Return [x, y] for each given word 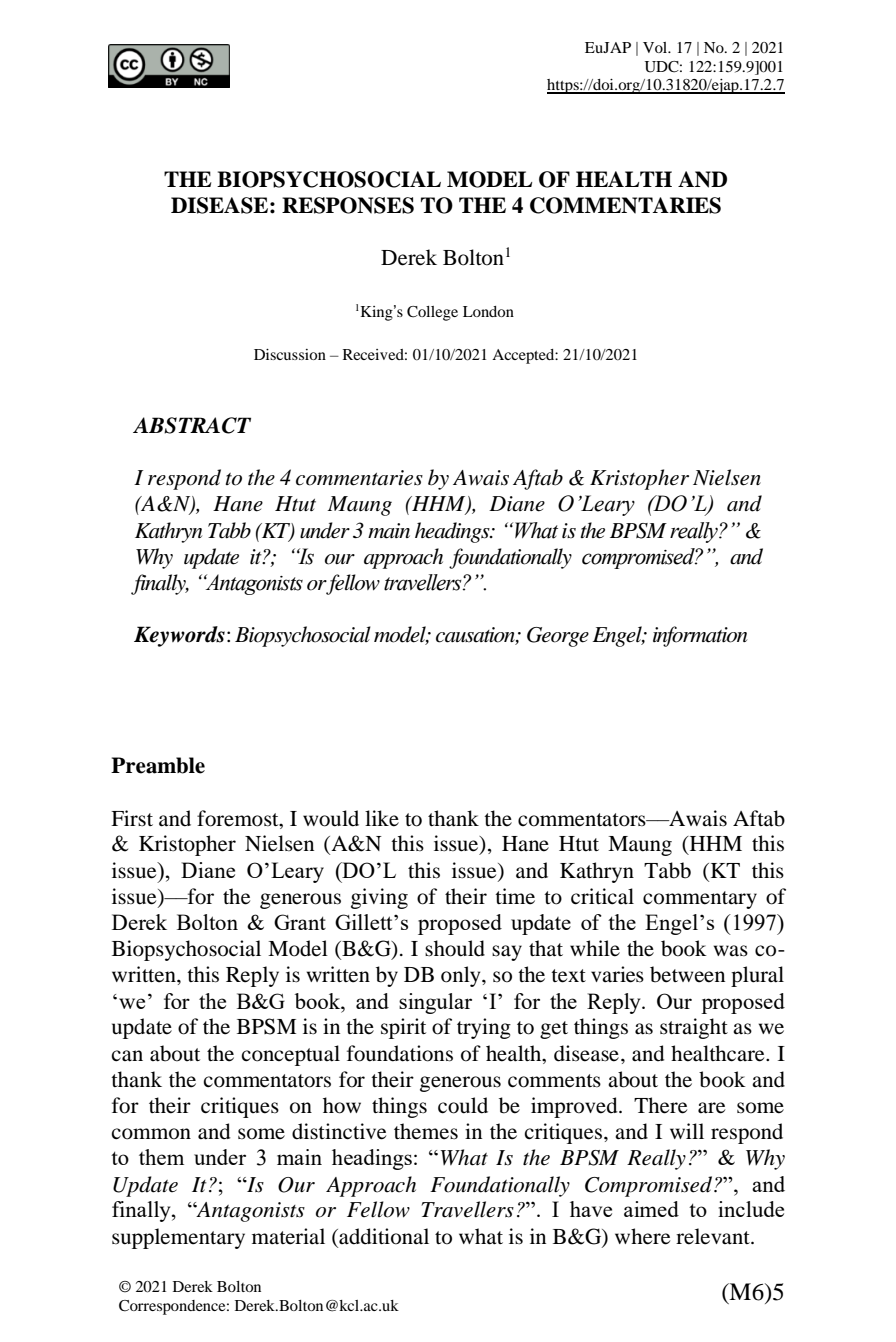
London [488, 311]
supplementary [178, 1238]
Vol [656, 47]
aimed [651, 1209]
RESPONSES [348, 205]
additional [383, 1236]
